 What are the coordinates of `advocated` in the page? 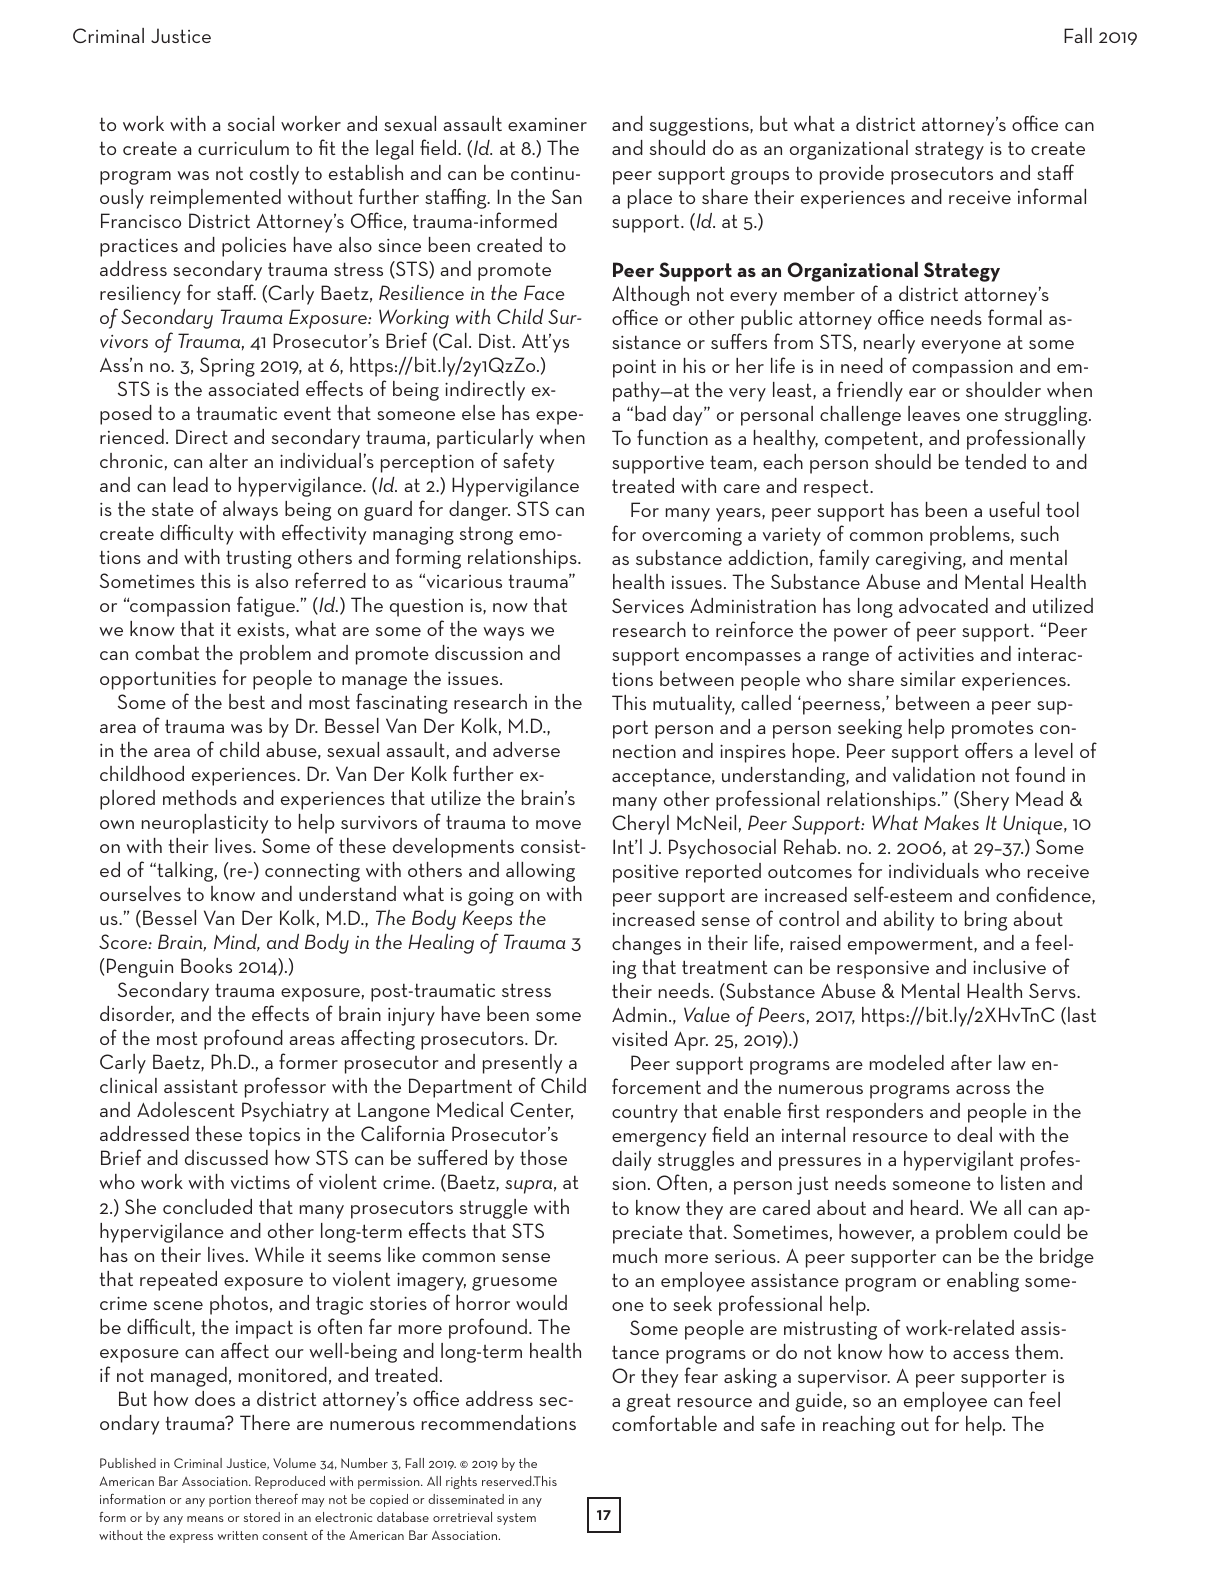 It's located at (943, 605).
